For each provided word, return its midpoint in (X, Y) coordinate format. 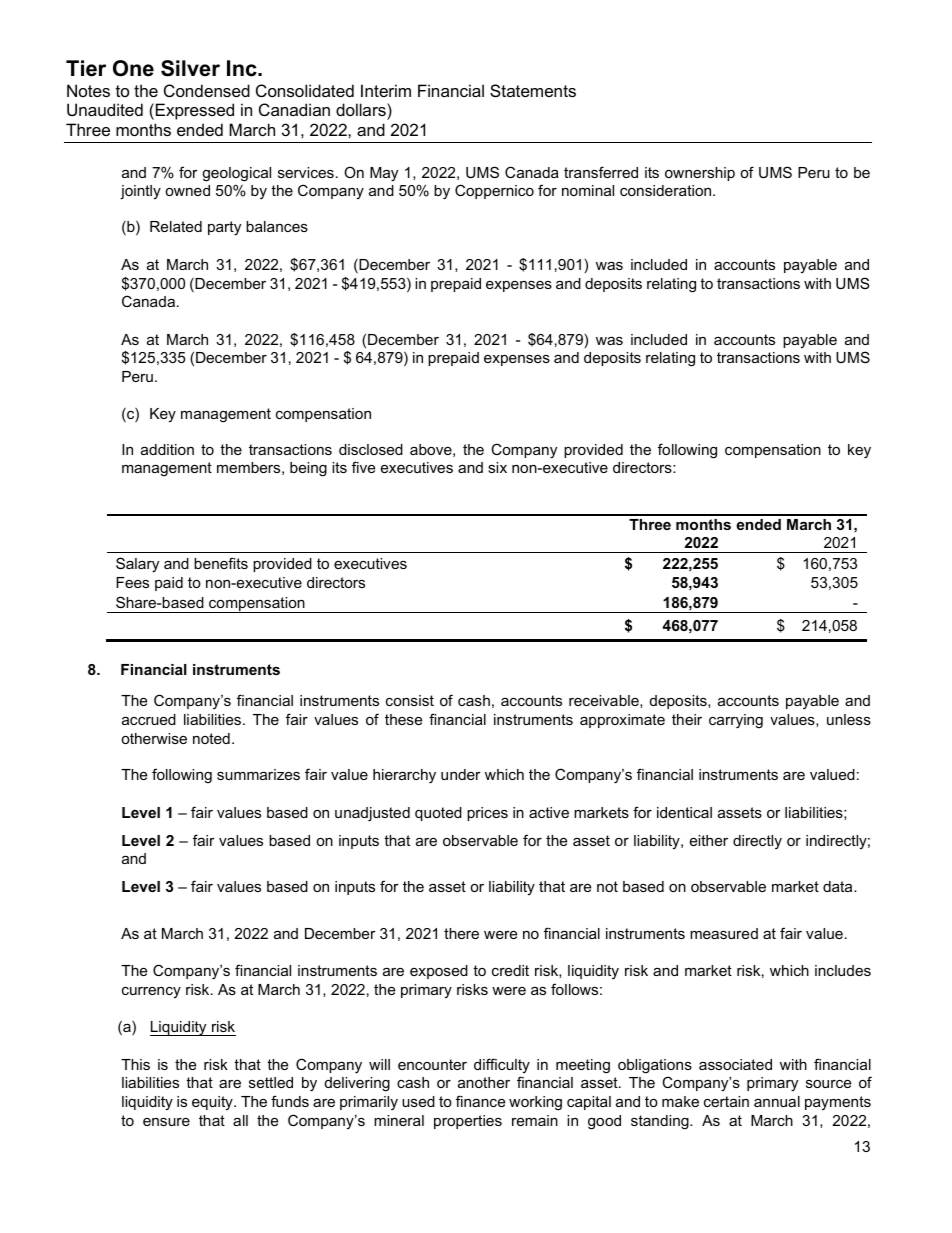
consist (410, 700)
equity (213, 1103)
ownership (700, 174)
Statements (533, 90)
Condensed (207, 90)
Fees (132, 582)
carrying (736, 721)
